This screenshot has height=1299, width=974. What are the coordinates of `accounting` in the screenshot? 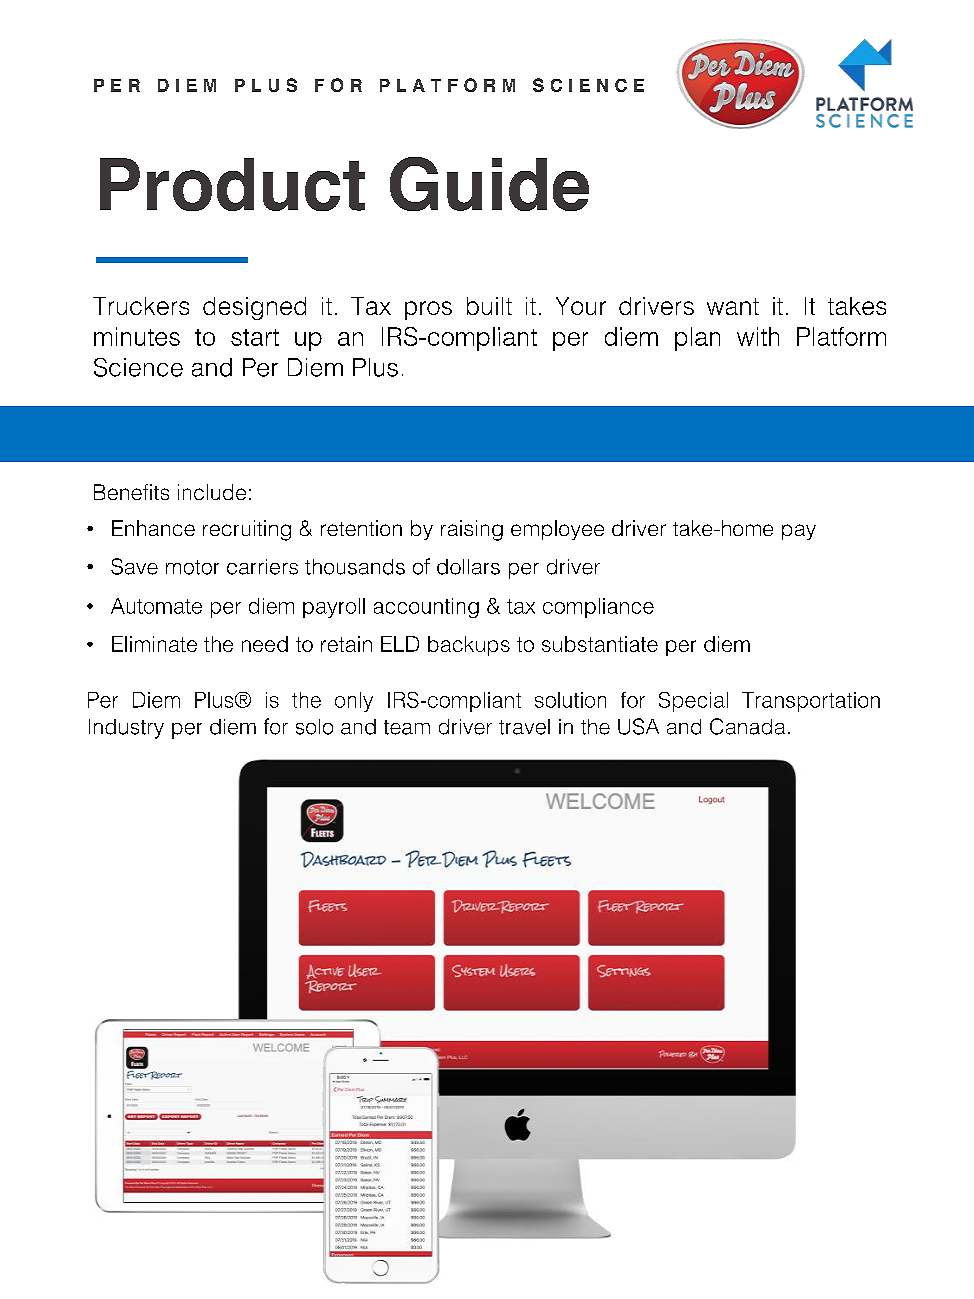 It's located at (426, 608).
